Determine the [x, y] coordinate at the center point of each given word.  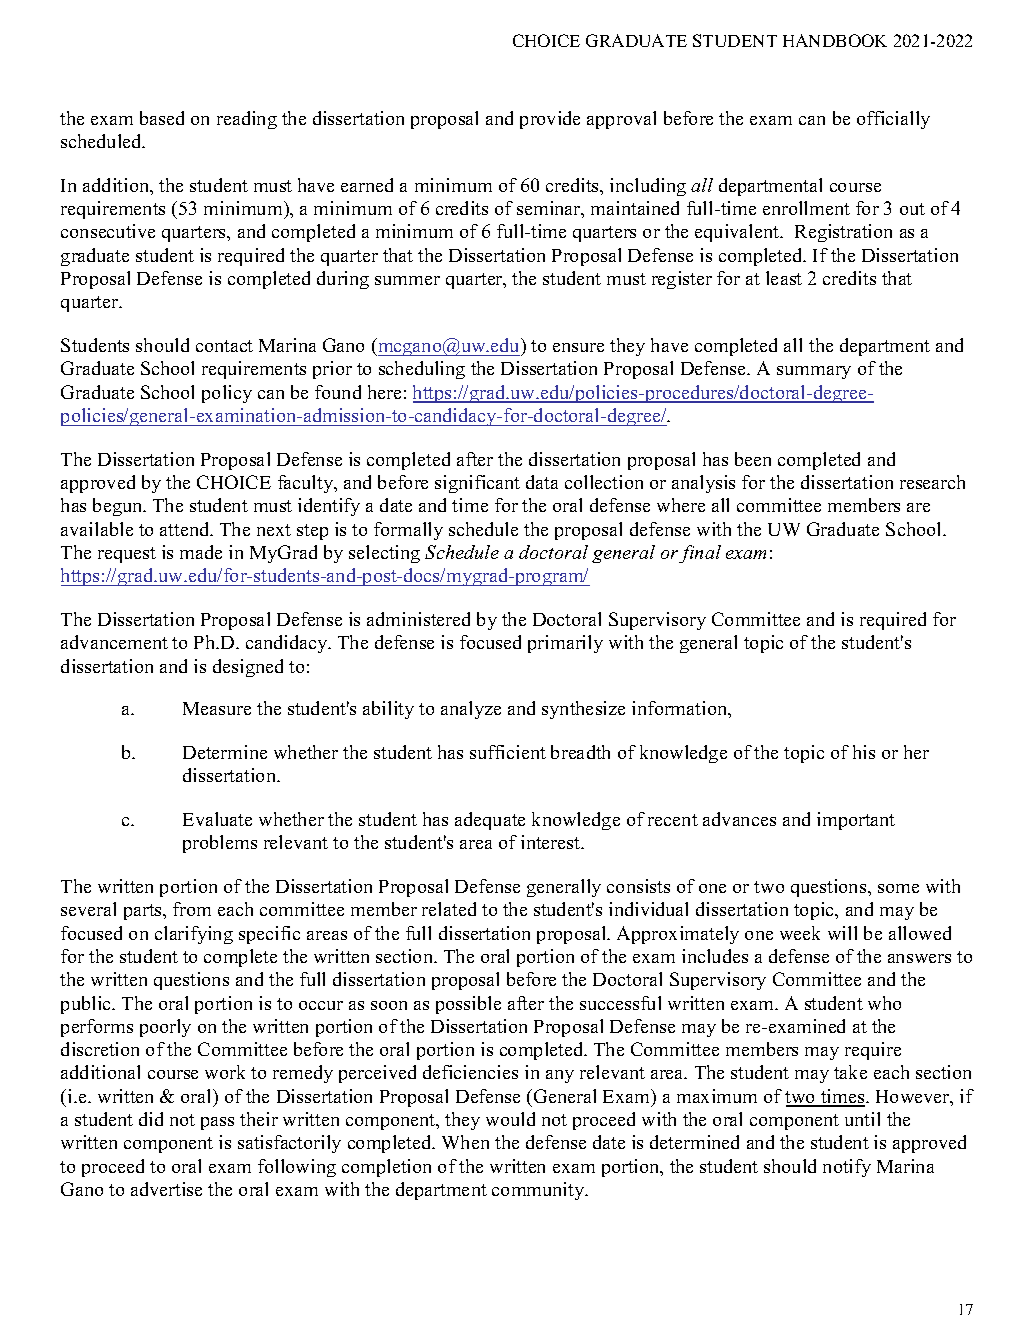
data [542, 482]
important [856, 821]
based [162, 118]
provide [550, 120]
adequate [490, 821]
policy [227, 394]
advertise [166, 1189]
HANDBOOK [835, 40]
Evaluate [217, 819]
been [753, 459]
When [465, 1142]
